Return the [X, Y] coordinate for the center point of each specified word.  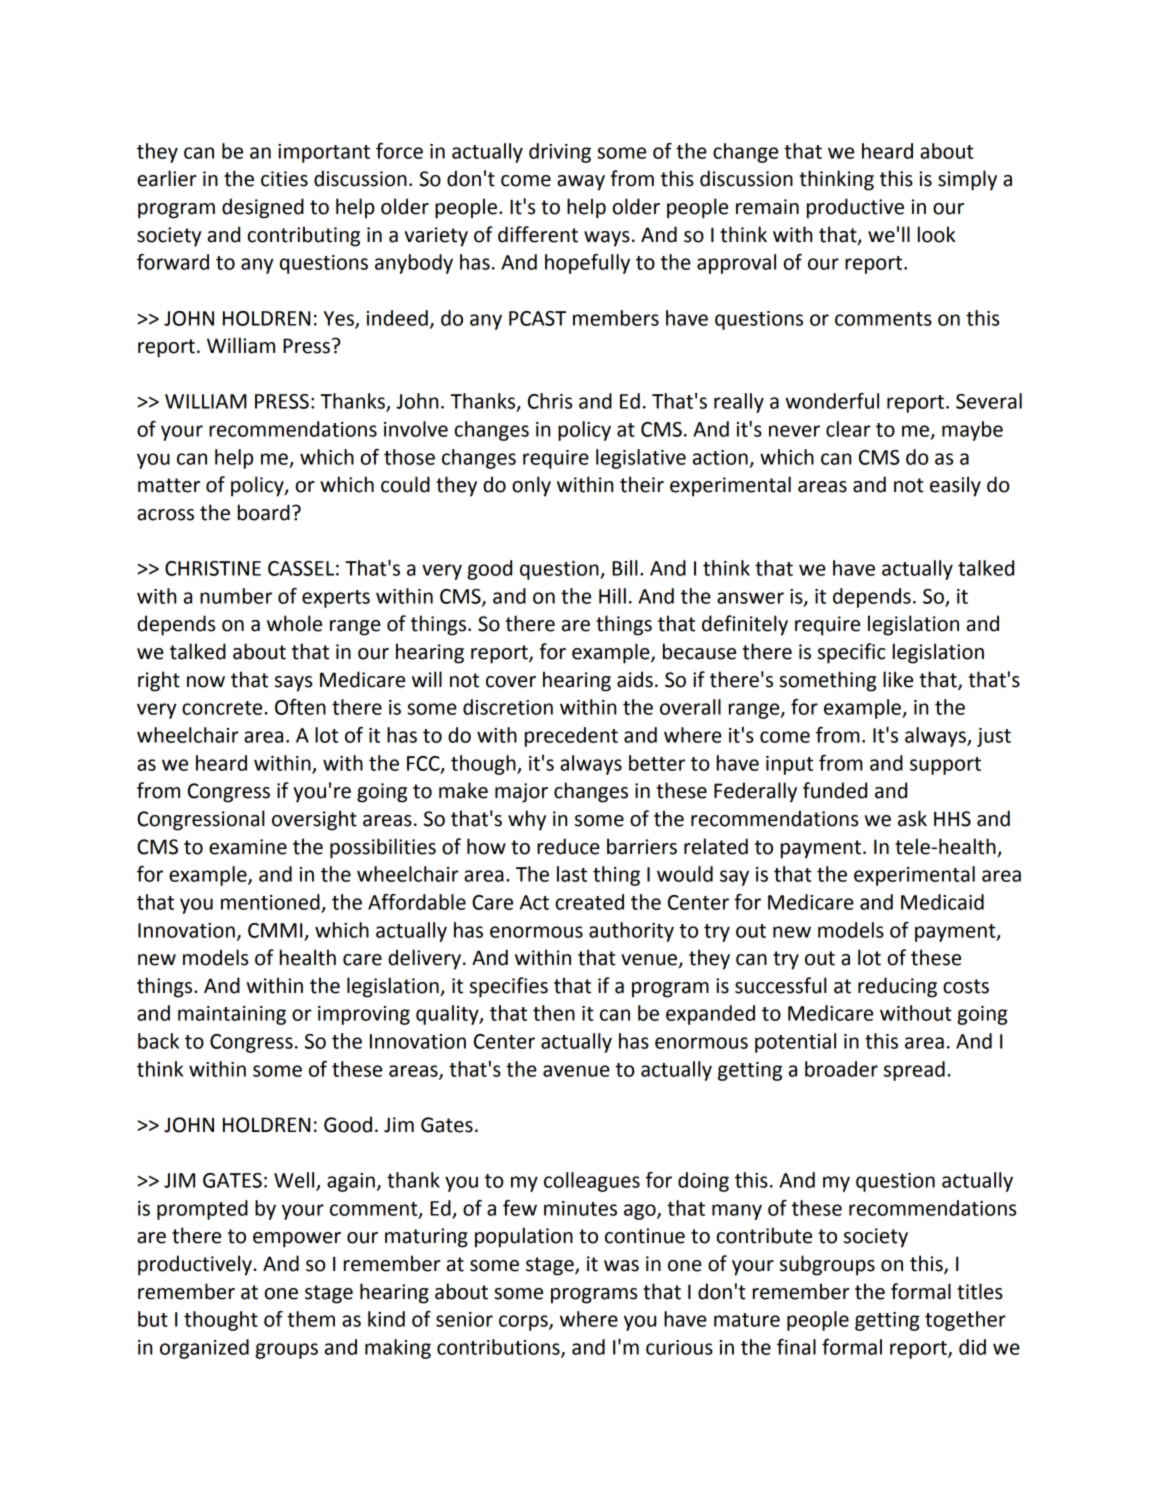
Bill [625, 568]
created [590, 902]
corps [524, 1323]
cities [284, 179]
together [965, 1321]
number [236, 596]
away [581, 183]
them [311, 1319]
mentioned [270, 902]
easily [955, 486]
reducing [897, 987]
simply [967, 180]
